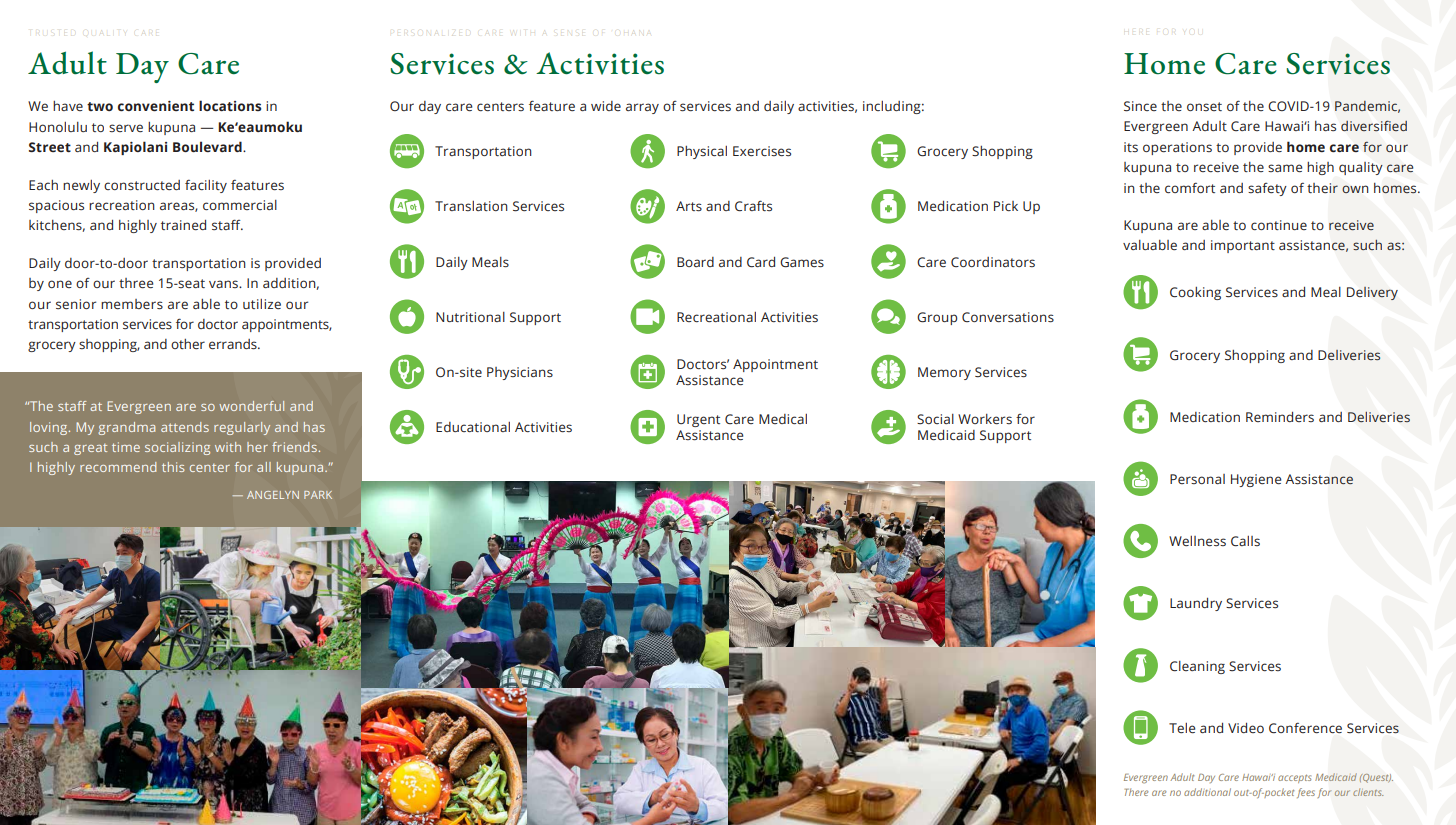  I want to click on onset, so click(1204, 106).
